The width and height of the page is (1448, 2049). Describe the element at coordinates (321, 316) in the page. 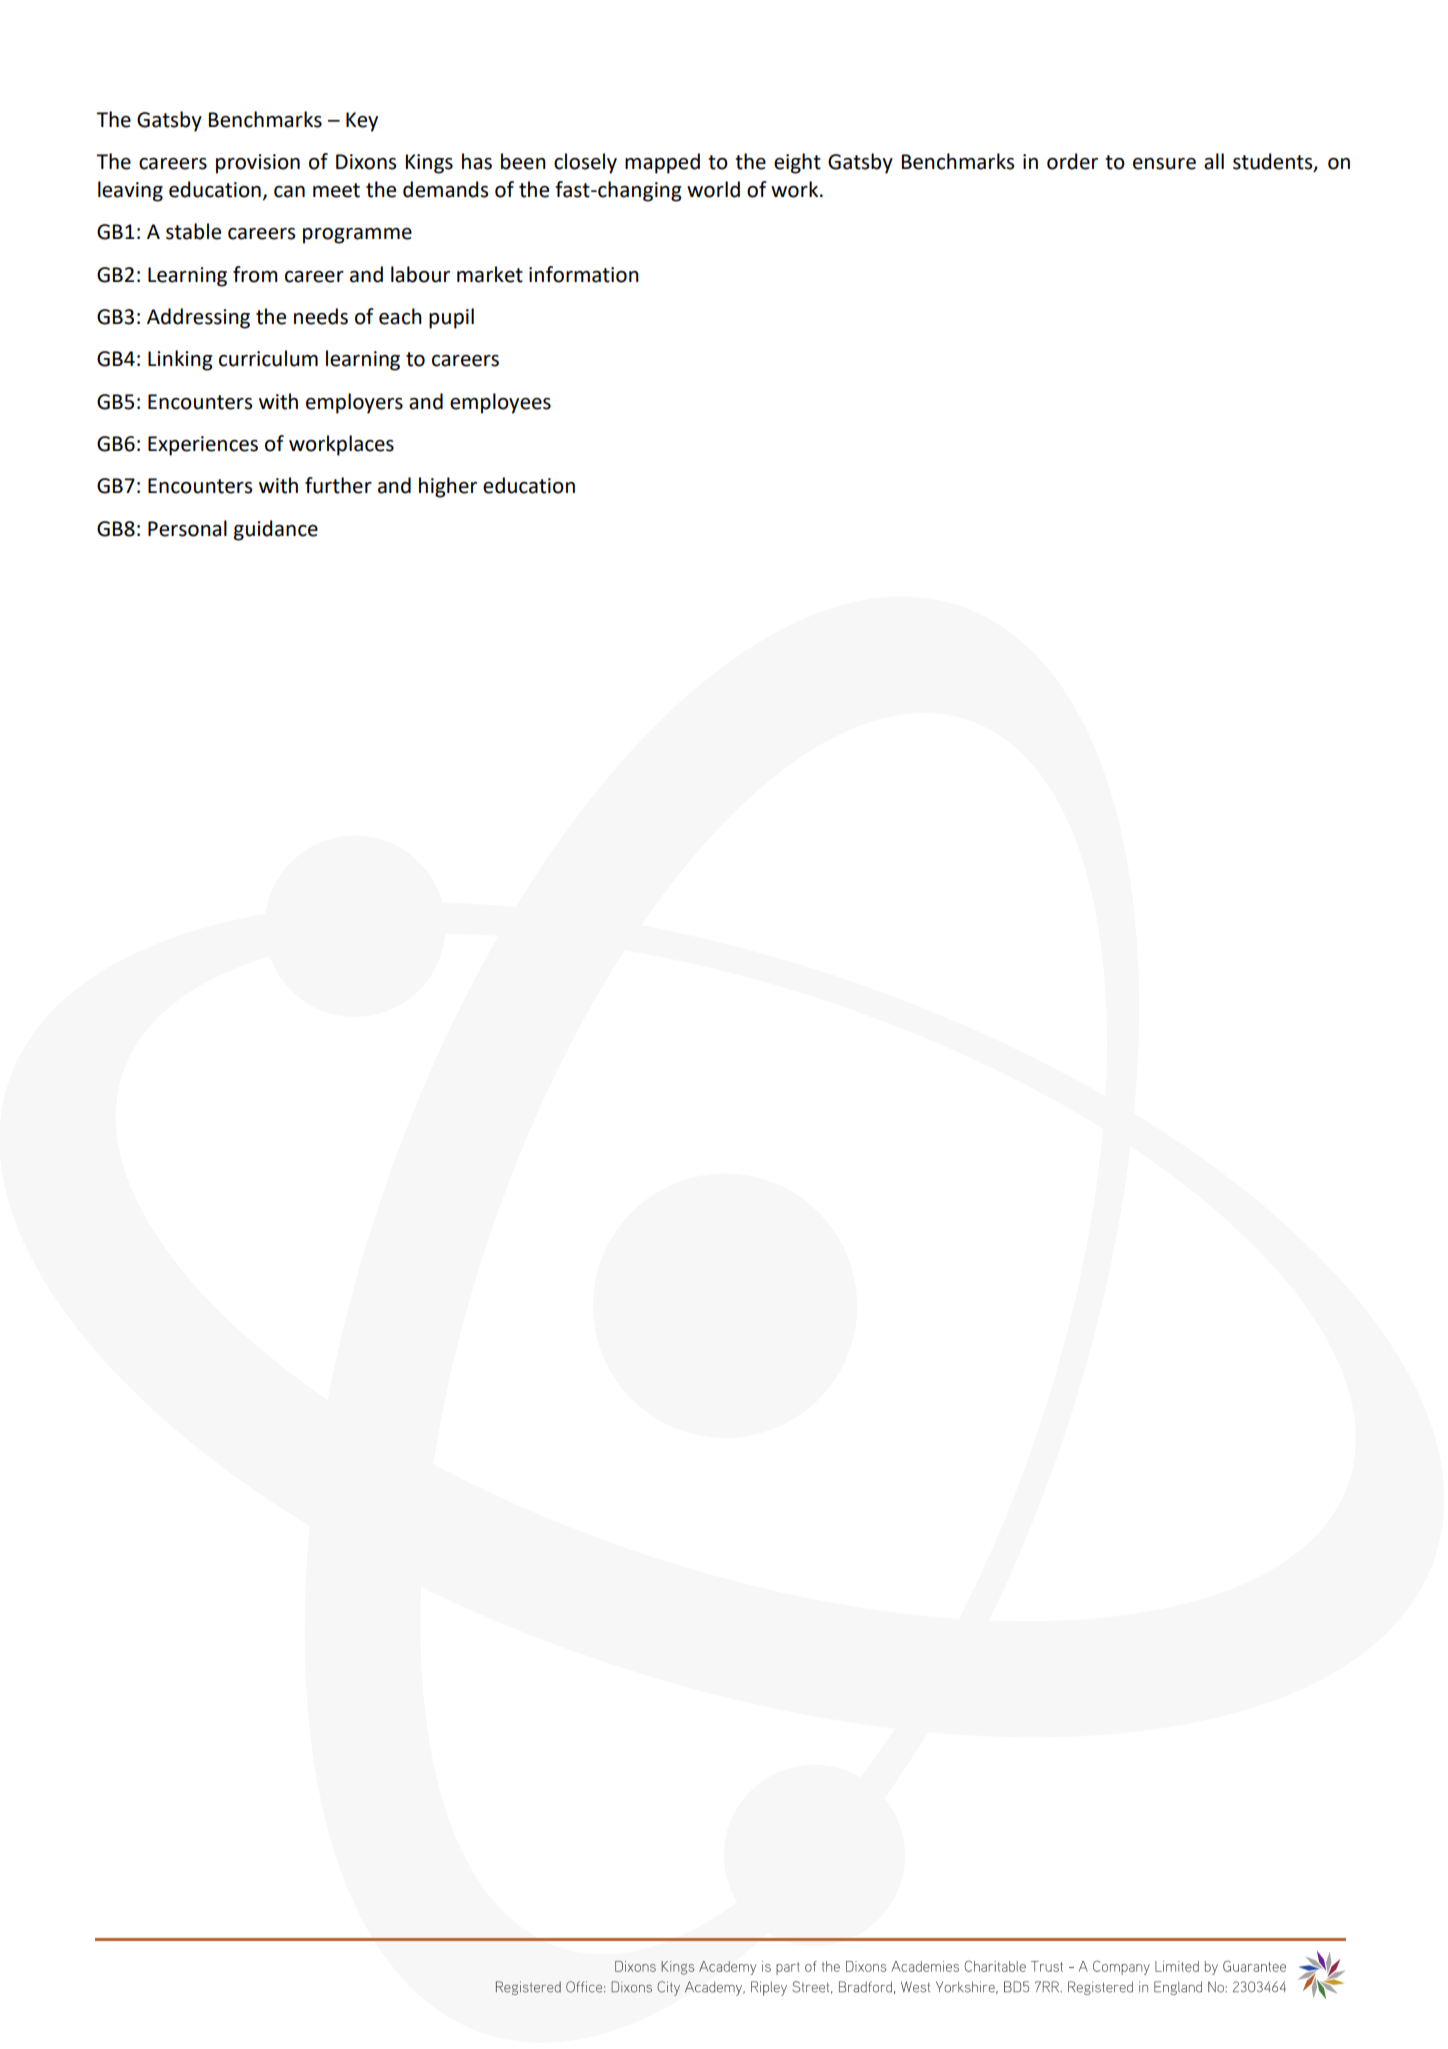

I see `needs` at that location.
